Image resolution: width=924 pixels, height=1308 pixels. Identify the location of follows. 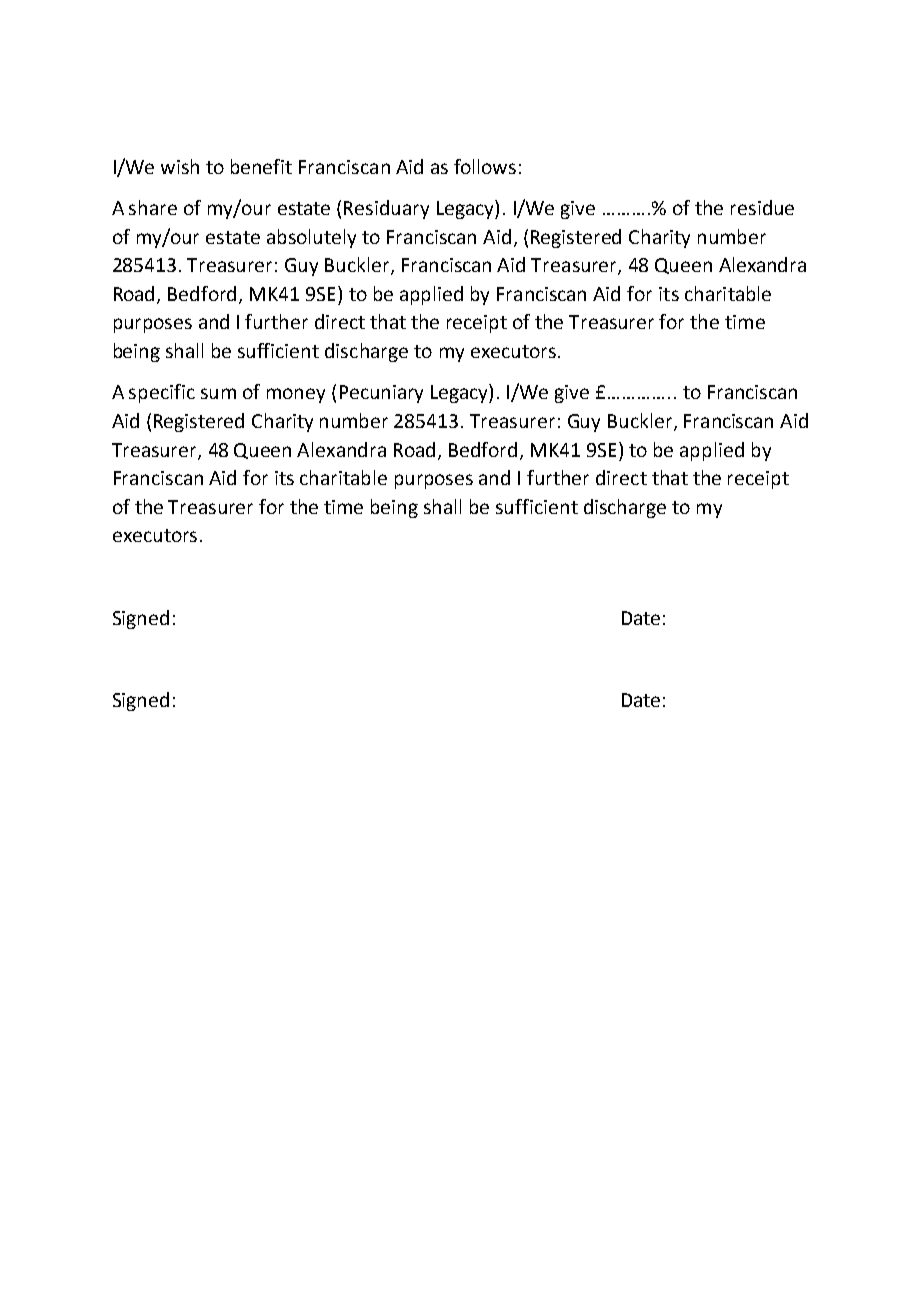
(485, 166).
